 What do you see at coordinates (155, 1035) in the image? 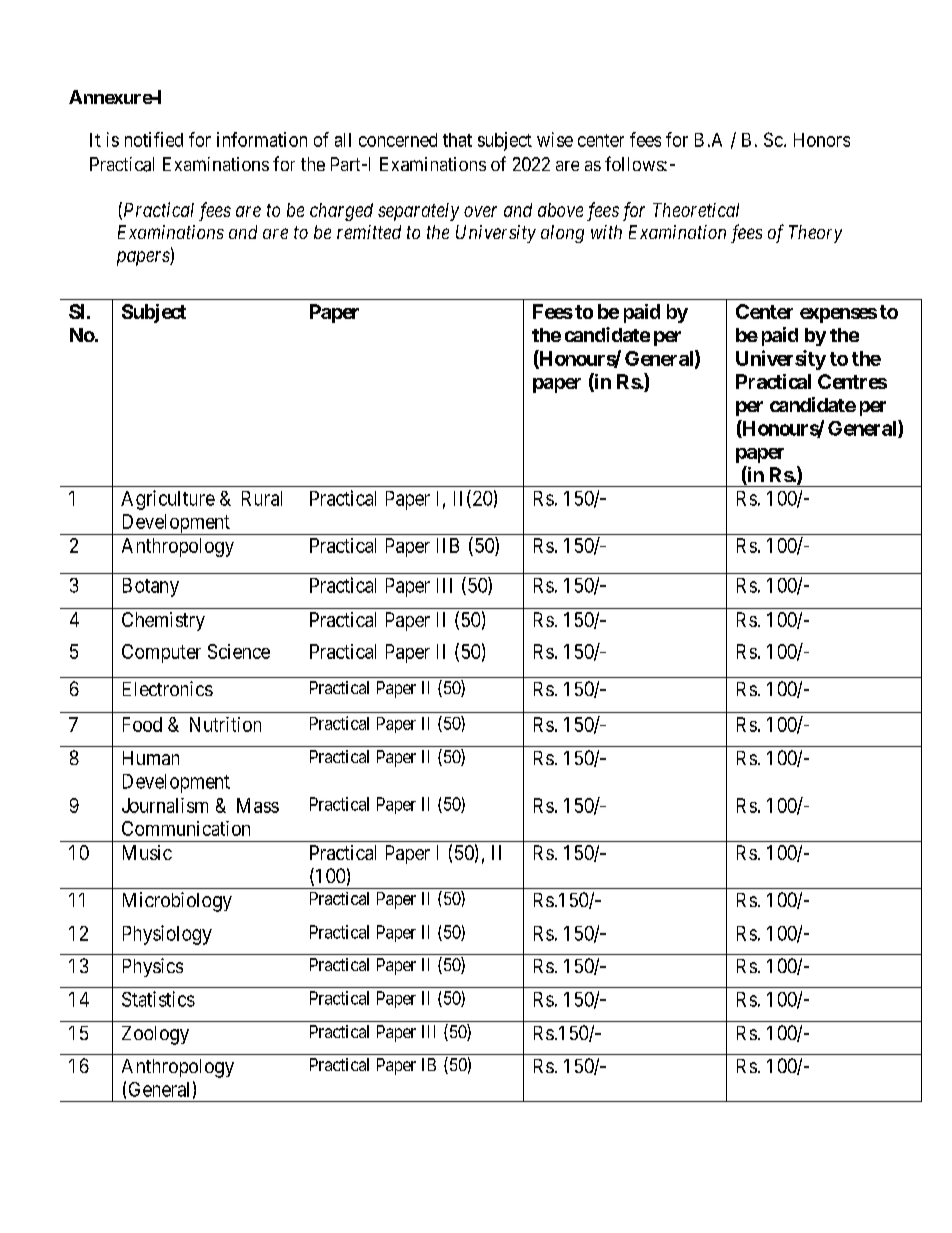
I see `Zoology` at bounding box center [155, 1035].
